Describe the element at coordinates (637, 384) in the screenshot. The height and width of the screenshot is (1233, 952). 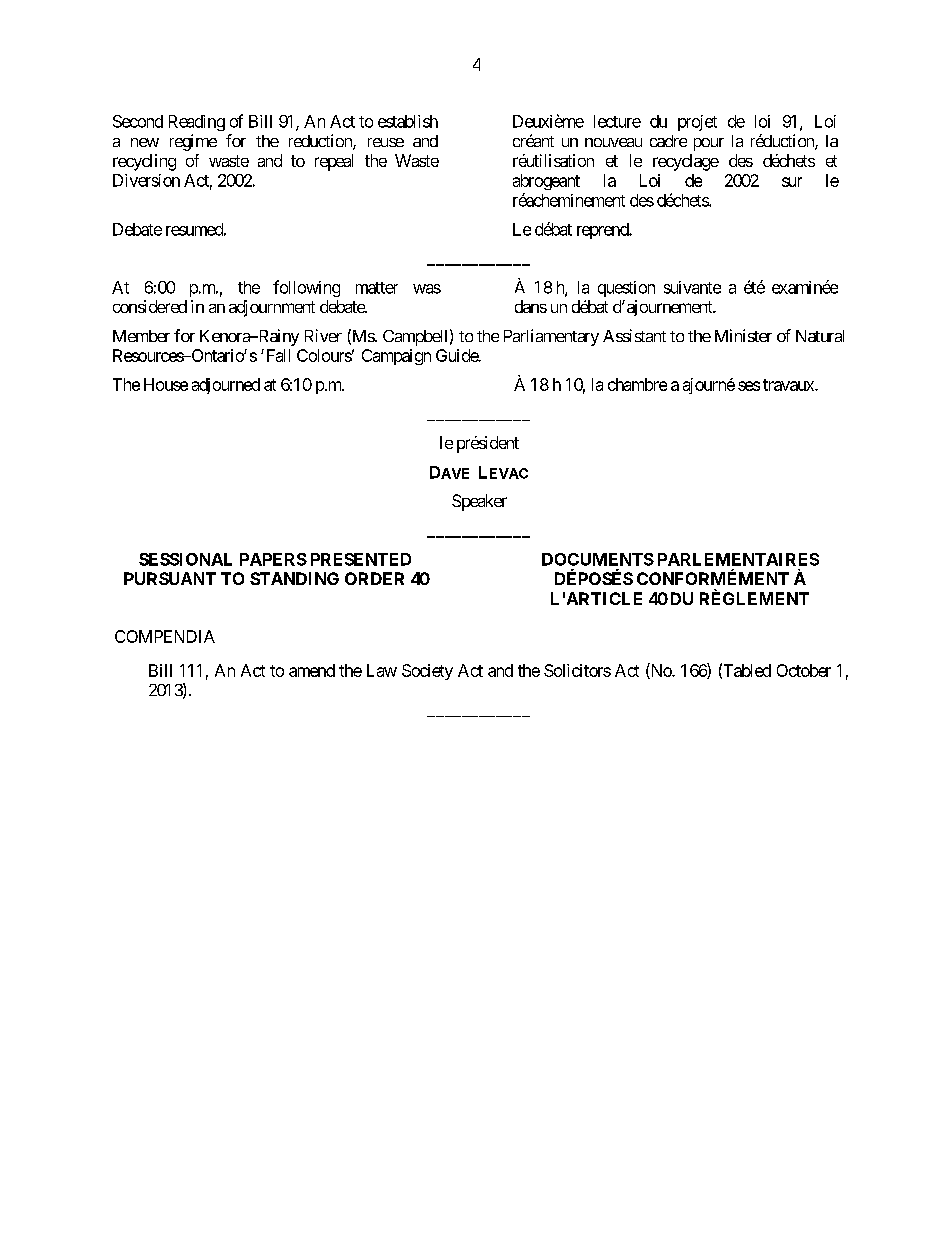
I see `chambre` at that location.
